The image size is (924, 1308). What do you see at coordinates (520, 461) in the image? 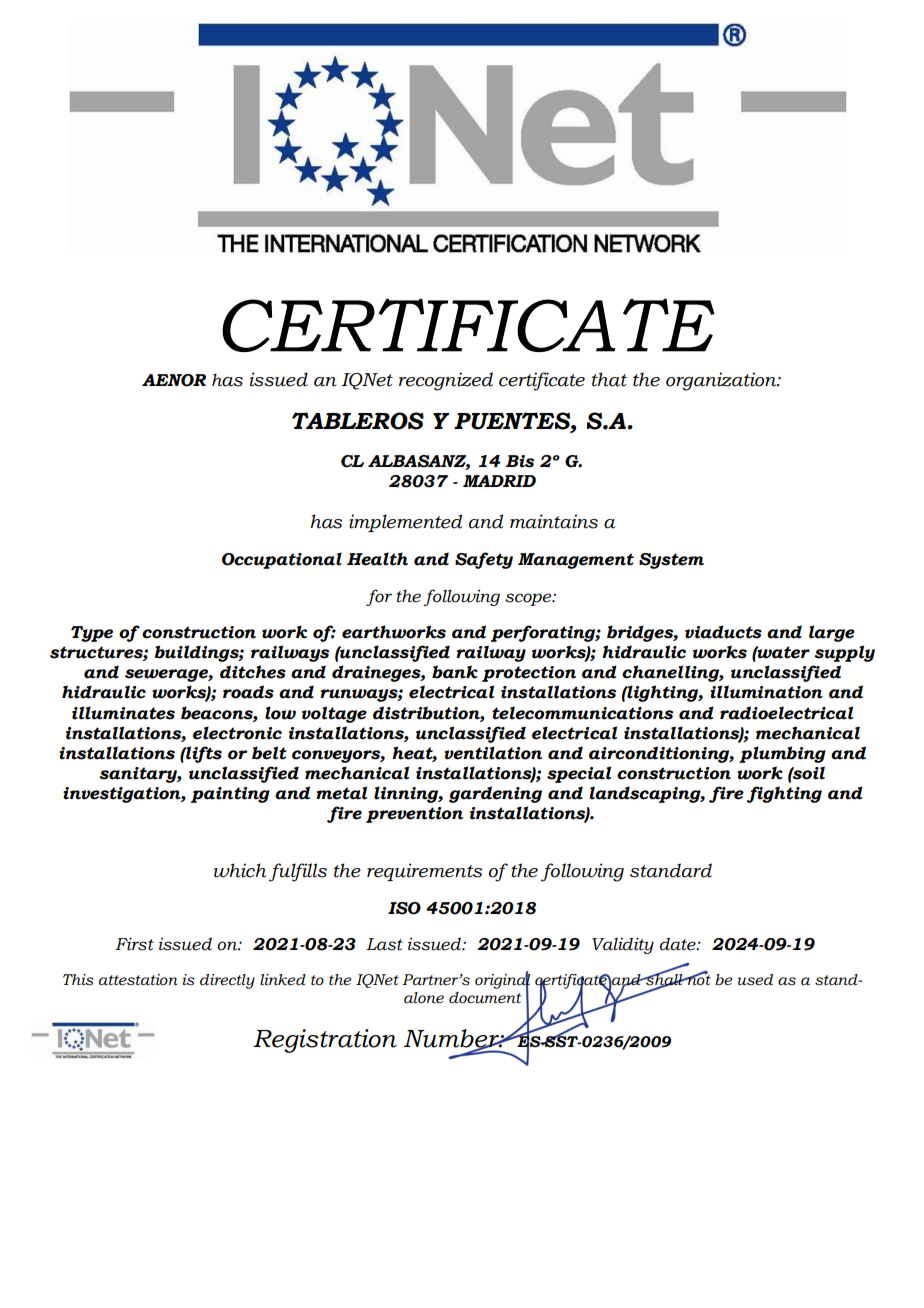
I see `Bis` at bounding box center [520, 461].
